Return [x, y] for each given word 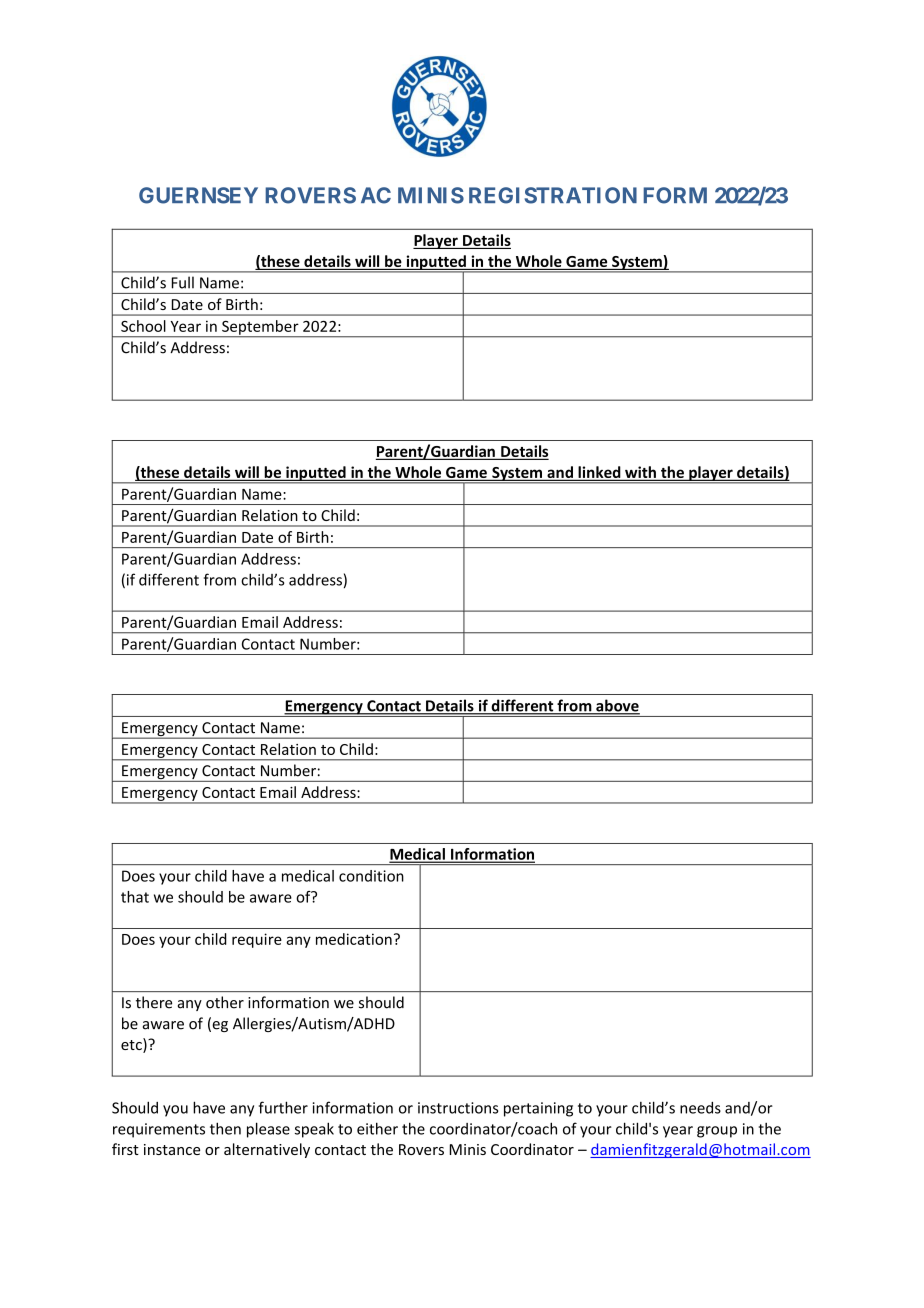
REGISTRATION [553, 195]
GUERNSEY [198, 195]
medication [354, 939]
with [640, 473]
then [225, 1128]
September [260, 328]
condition [371, 876]
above [617, 706]
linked [599, 473]
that [135, 897]
